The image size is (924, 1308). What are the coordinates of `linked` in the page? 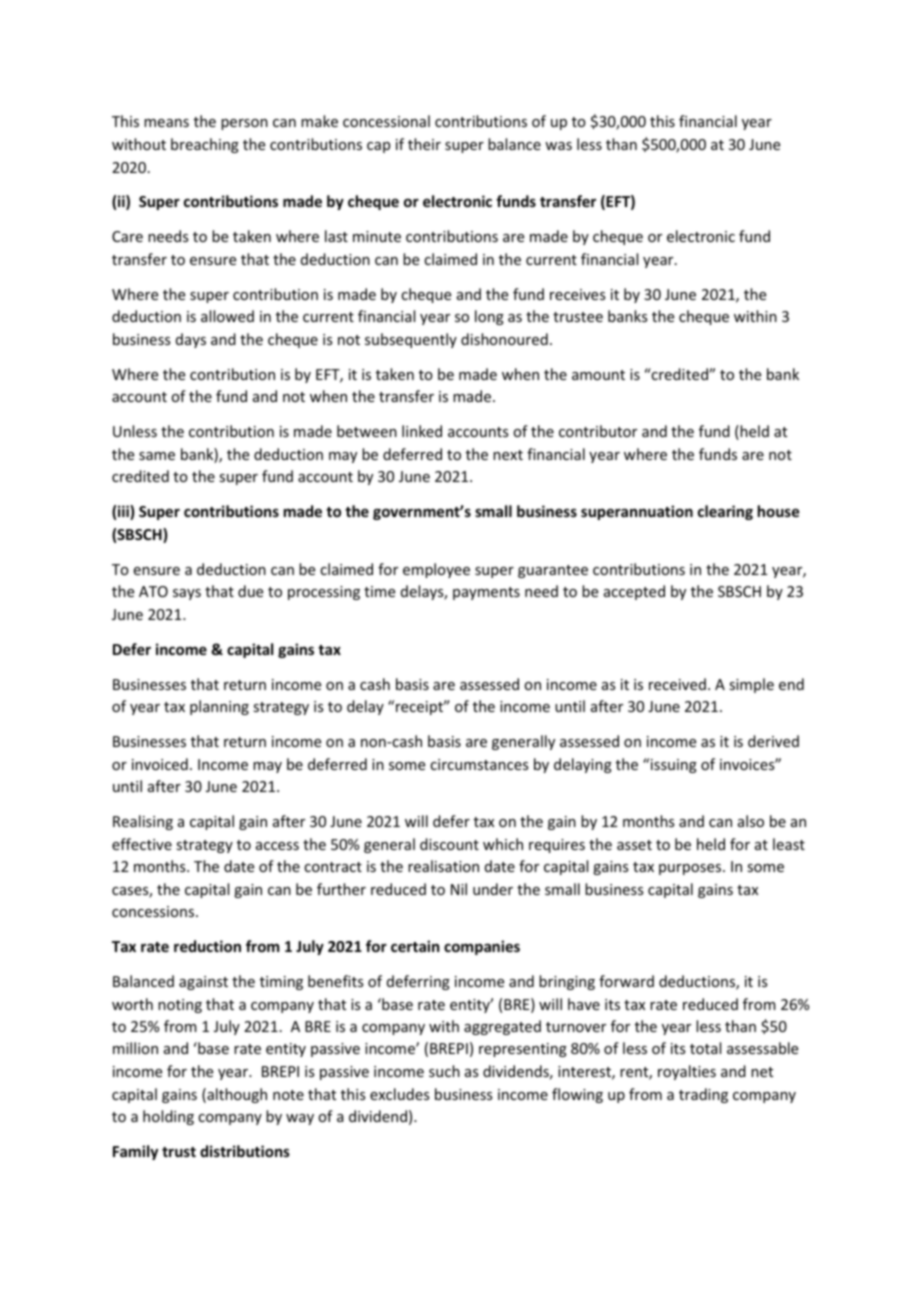 It's located at (422, 431).
